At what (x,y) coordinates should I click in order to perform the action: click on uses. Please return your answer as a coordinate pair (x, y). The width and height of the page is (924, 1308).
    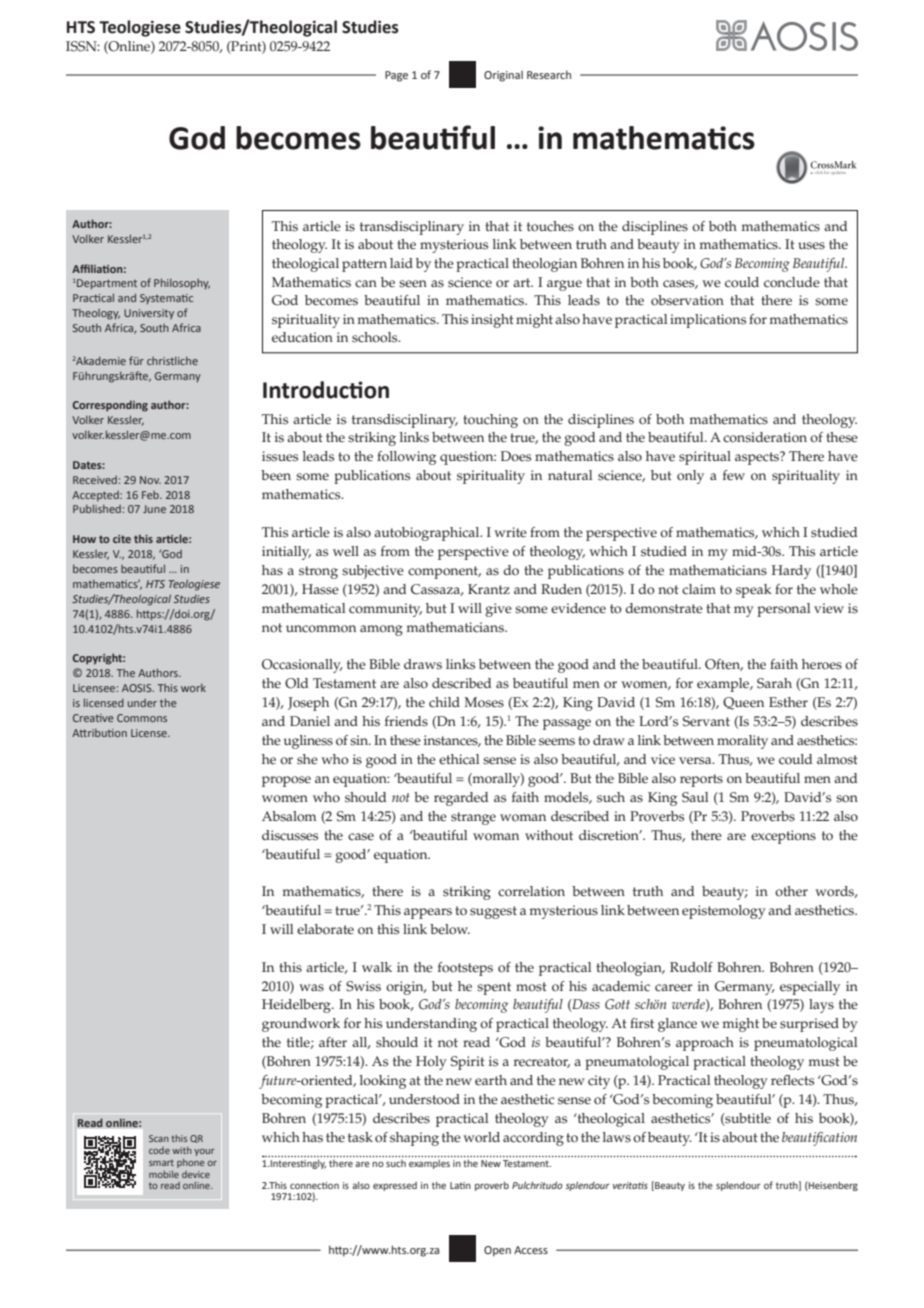
    Looking at the image, I should click on (811, 246).
